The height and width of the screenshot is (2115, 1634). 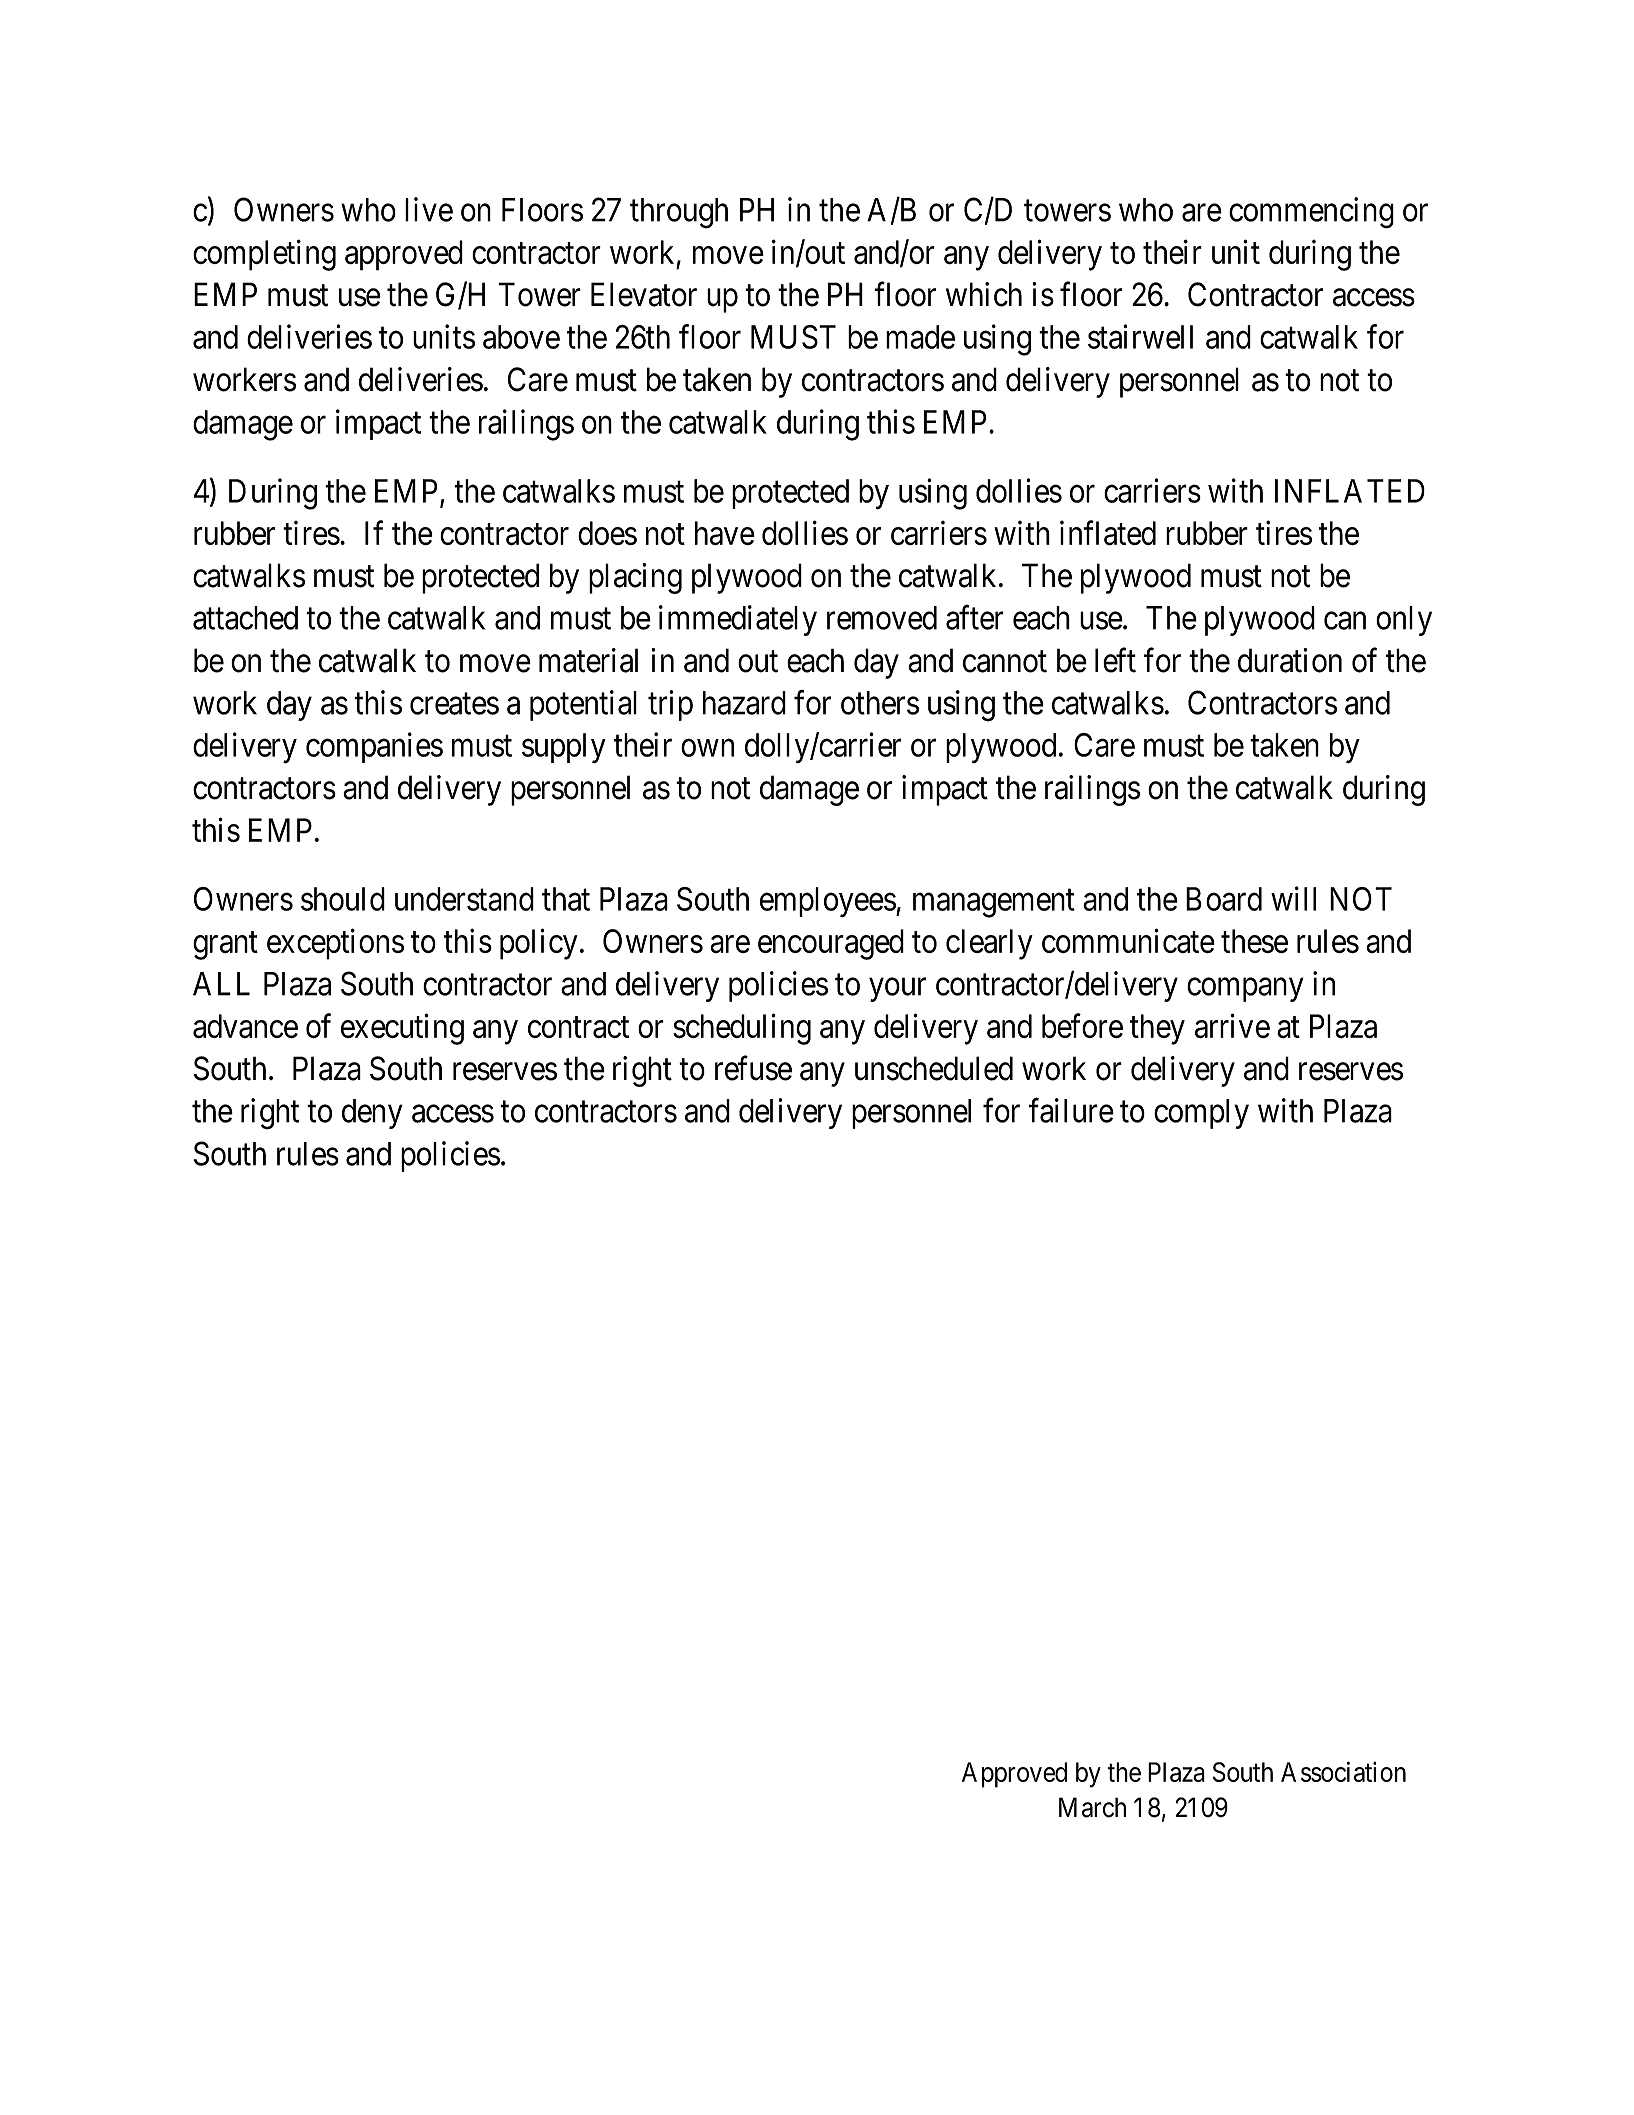 I want to click on March, so click(x=1092, y=1807).
